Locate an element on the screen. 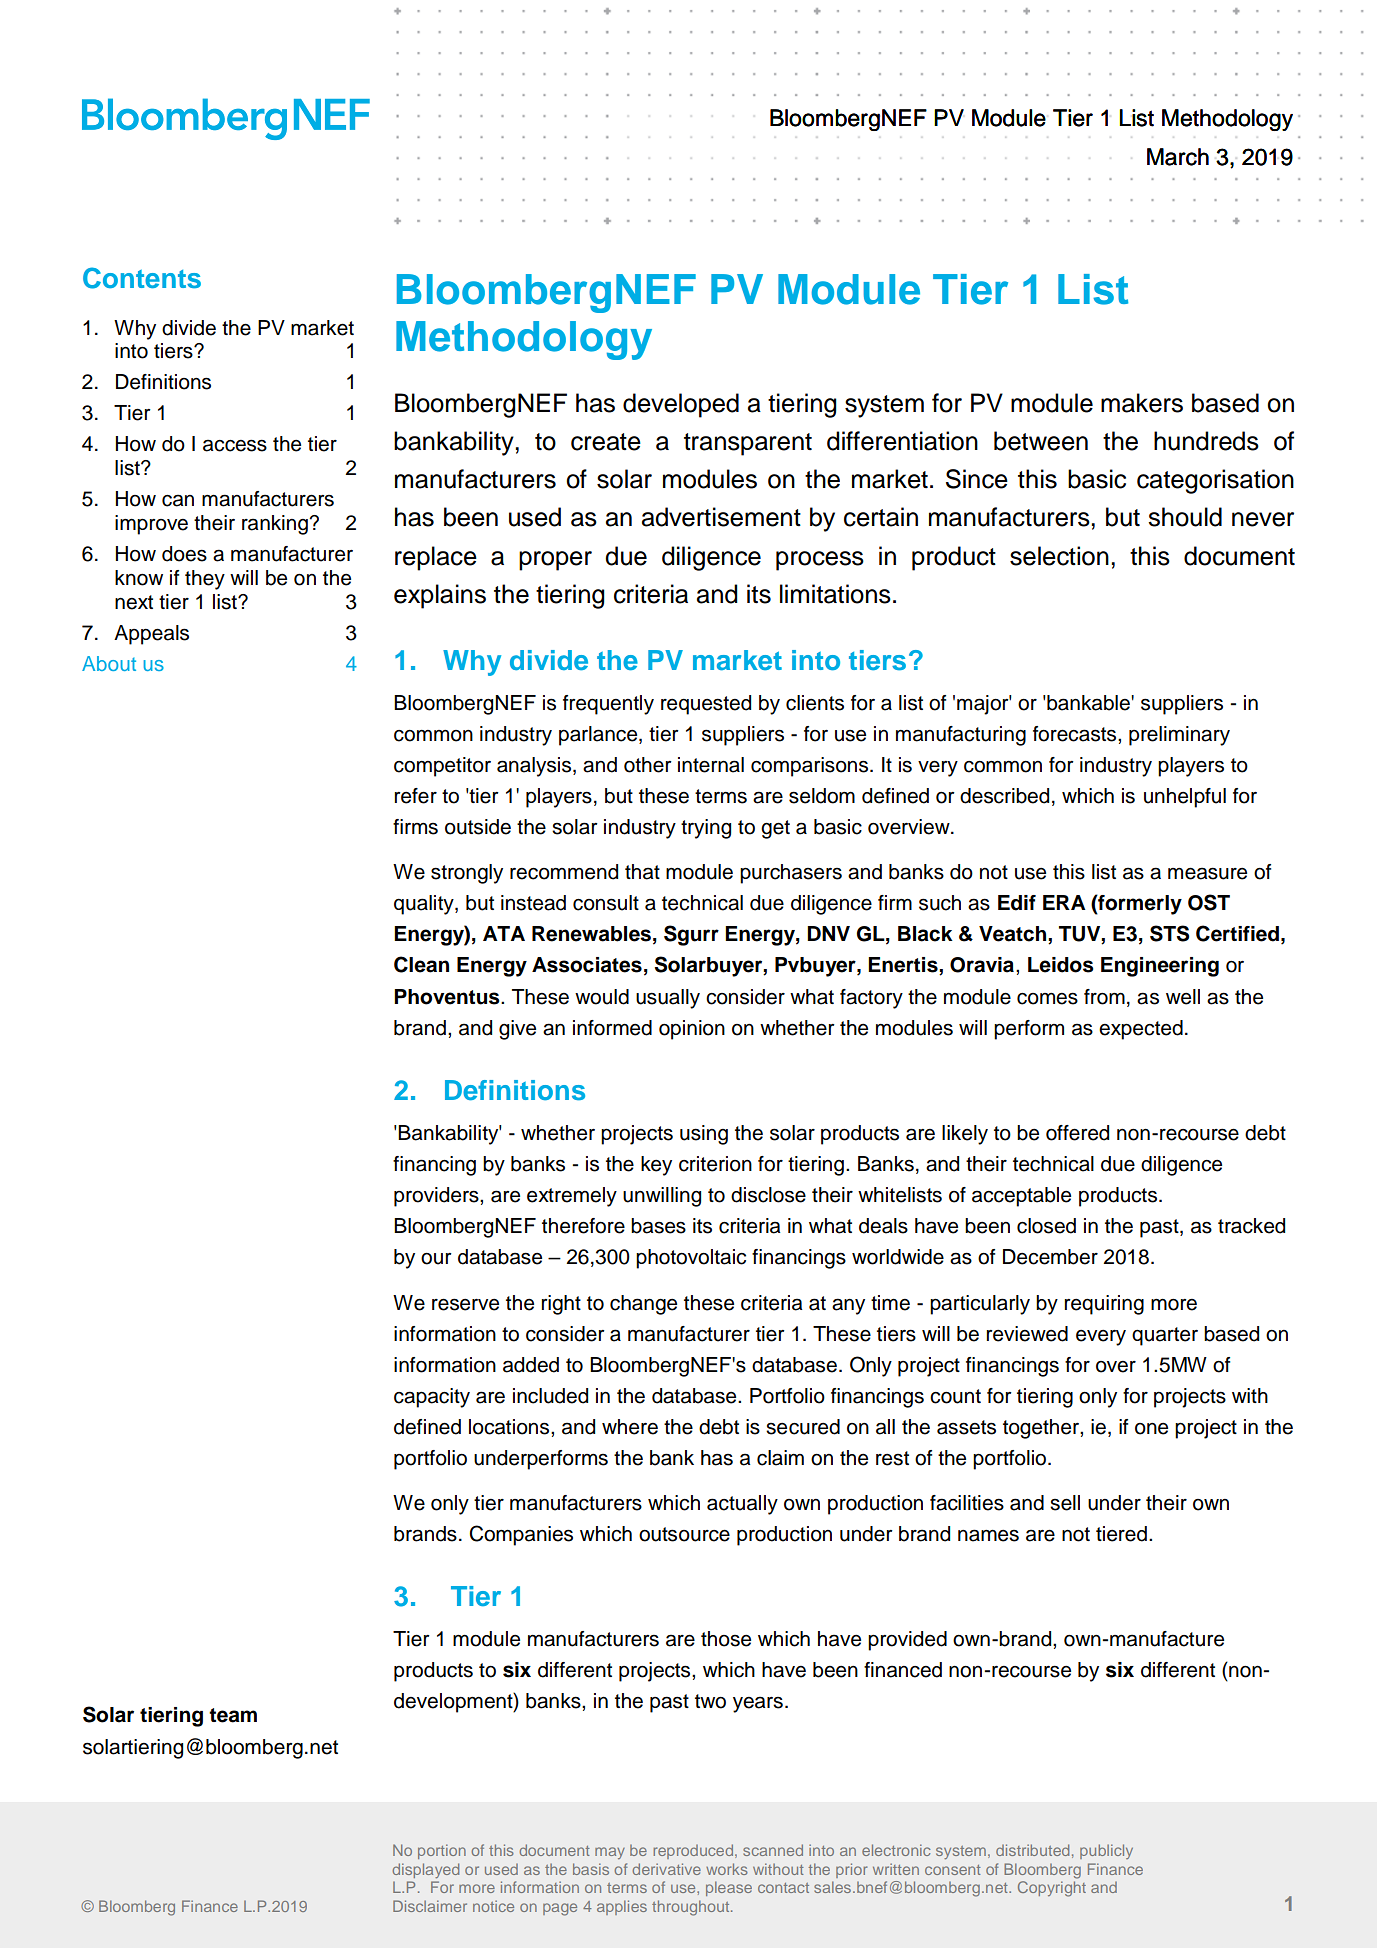 The height and width of the screenshot is (1948, 1377). requested is located at coordinates (706, 705).
